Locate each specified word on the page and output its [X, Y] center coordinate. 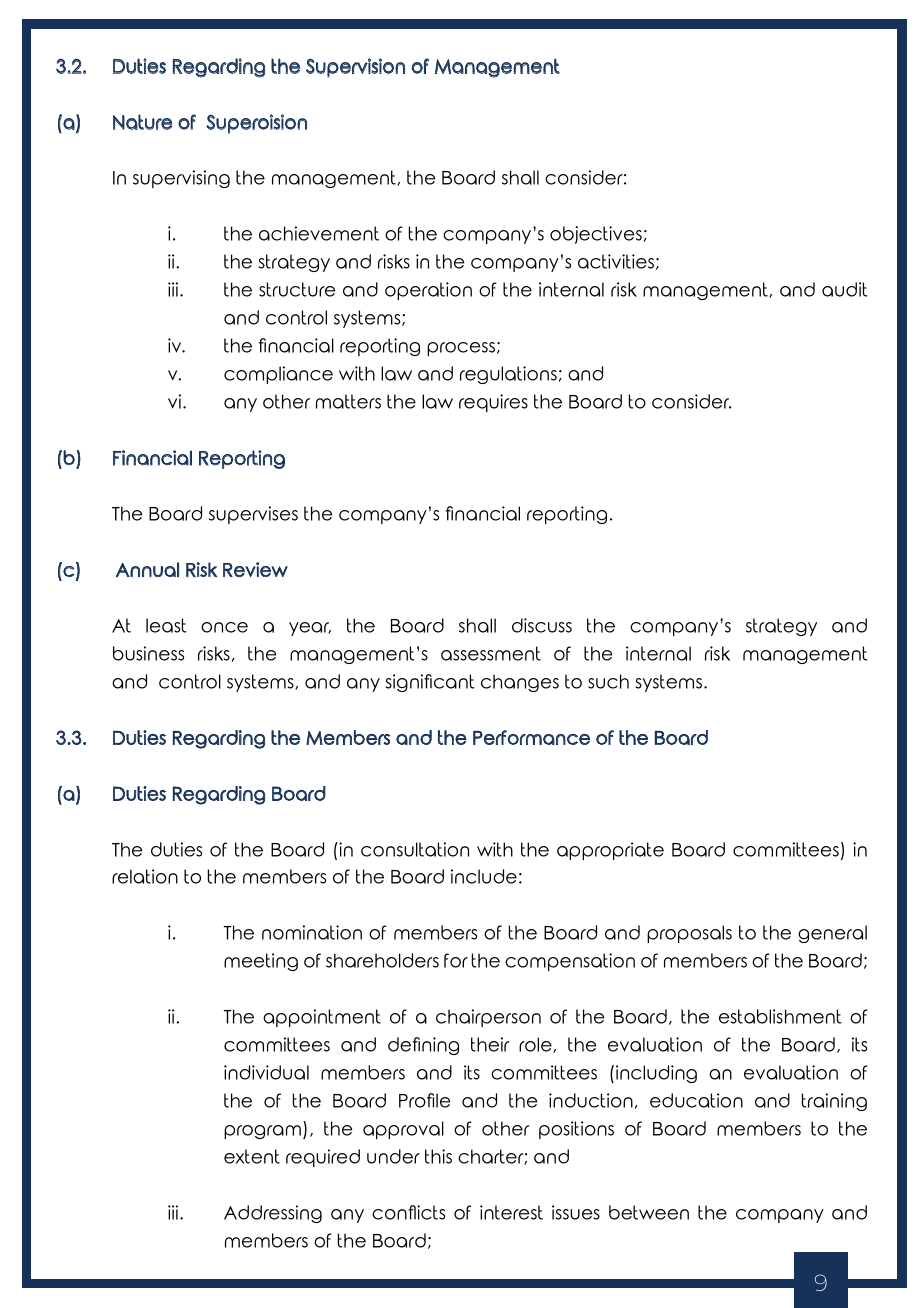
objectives [596, 235]
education [696, 1100]
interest [511, 1212]
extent [252, 1156]
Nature [142, 122]
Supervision [355, 68]
